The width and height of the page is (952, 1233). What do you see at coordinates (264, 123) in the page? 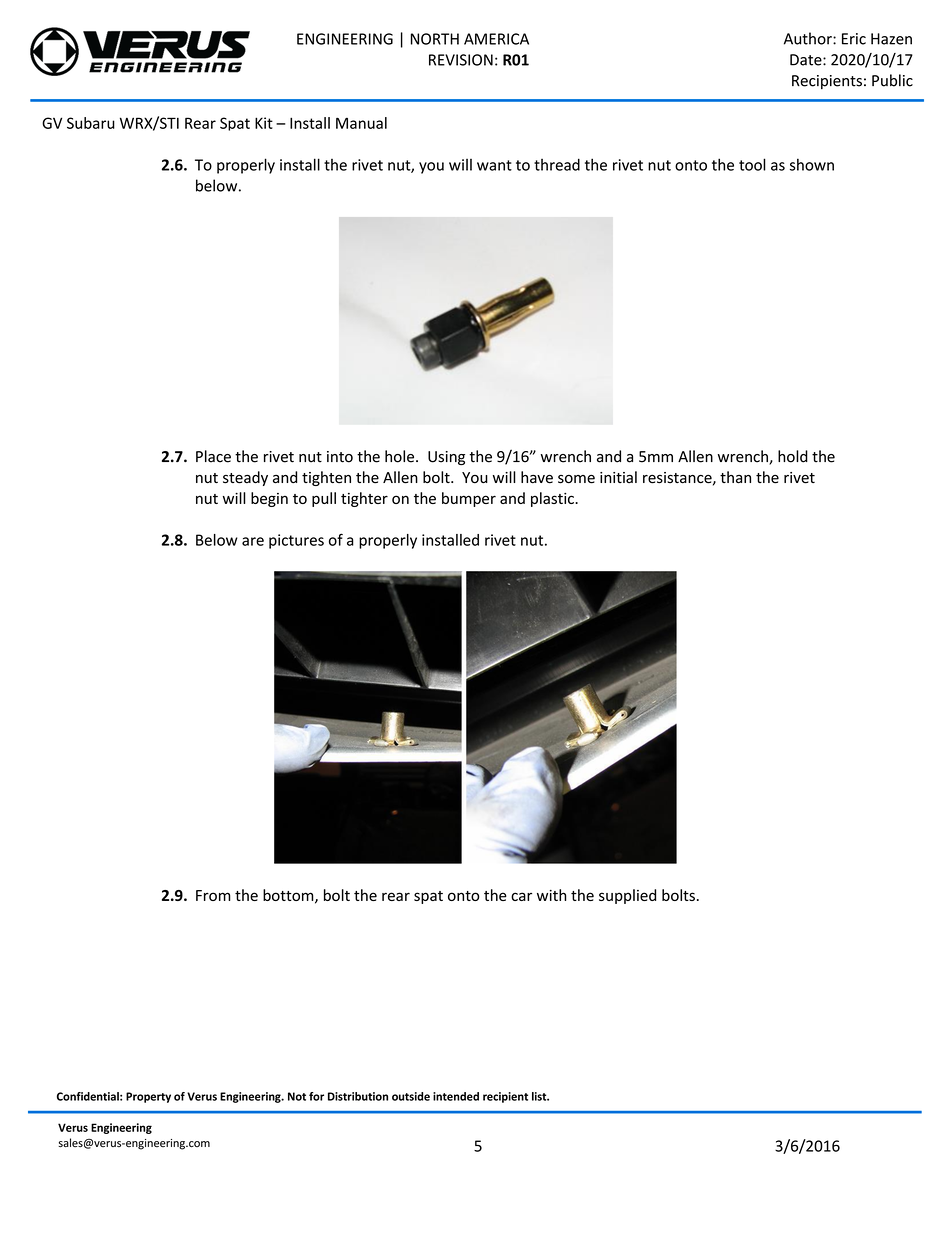
I see `Kit` at bounding box center [264, 123].
